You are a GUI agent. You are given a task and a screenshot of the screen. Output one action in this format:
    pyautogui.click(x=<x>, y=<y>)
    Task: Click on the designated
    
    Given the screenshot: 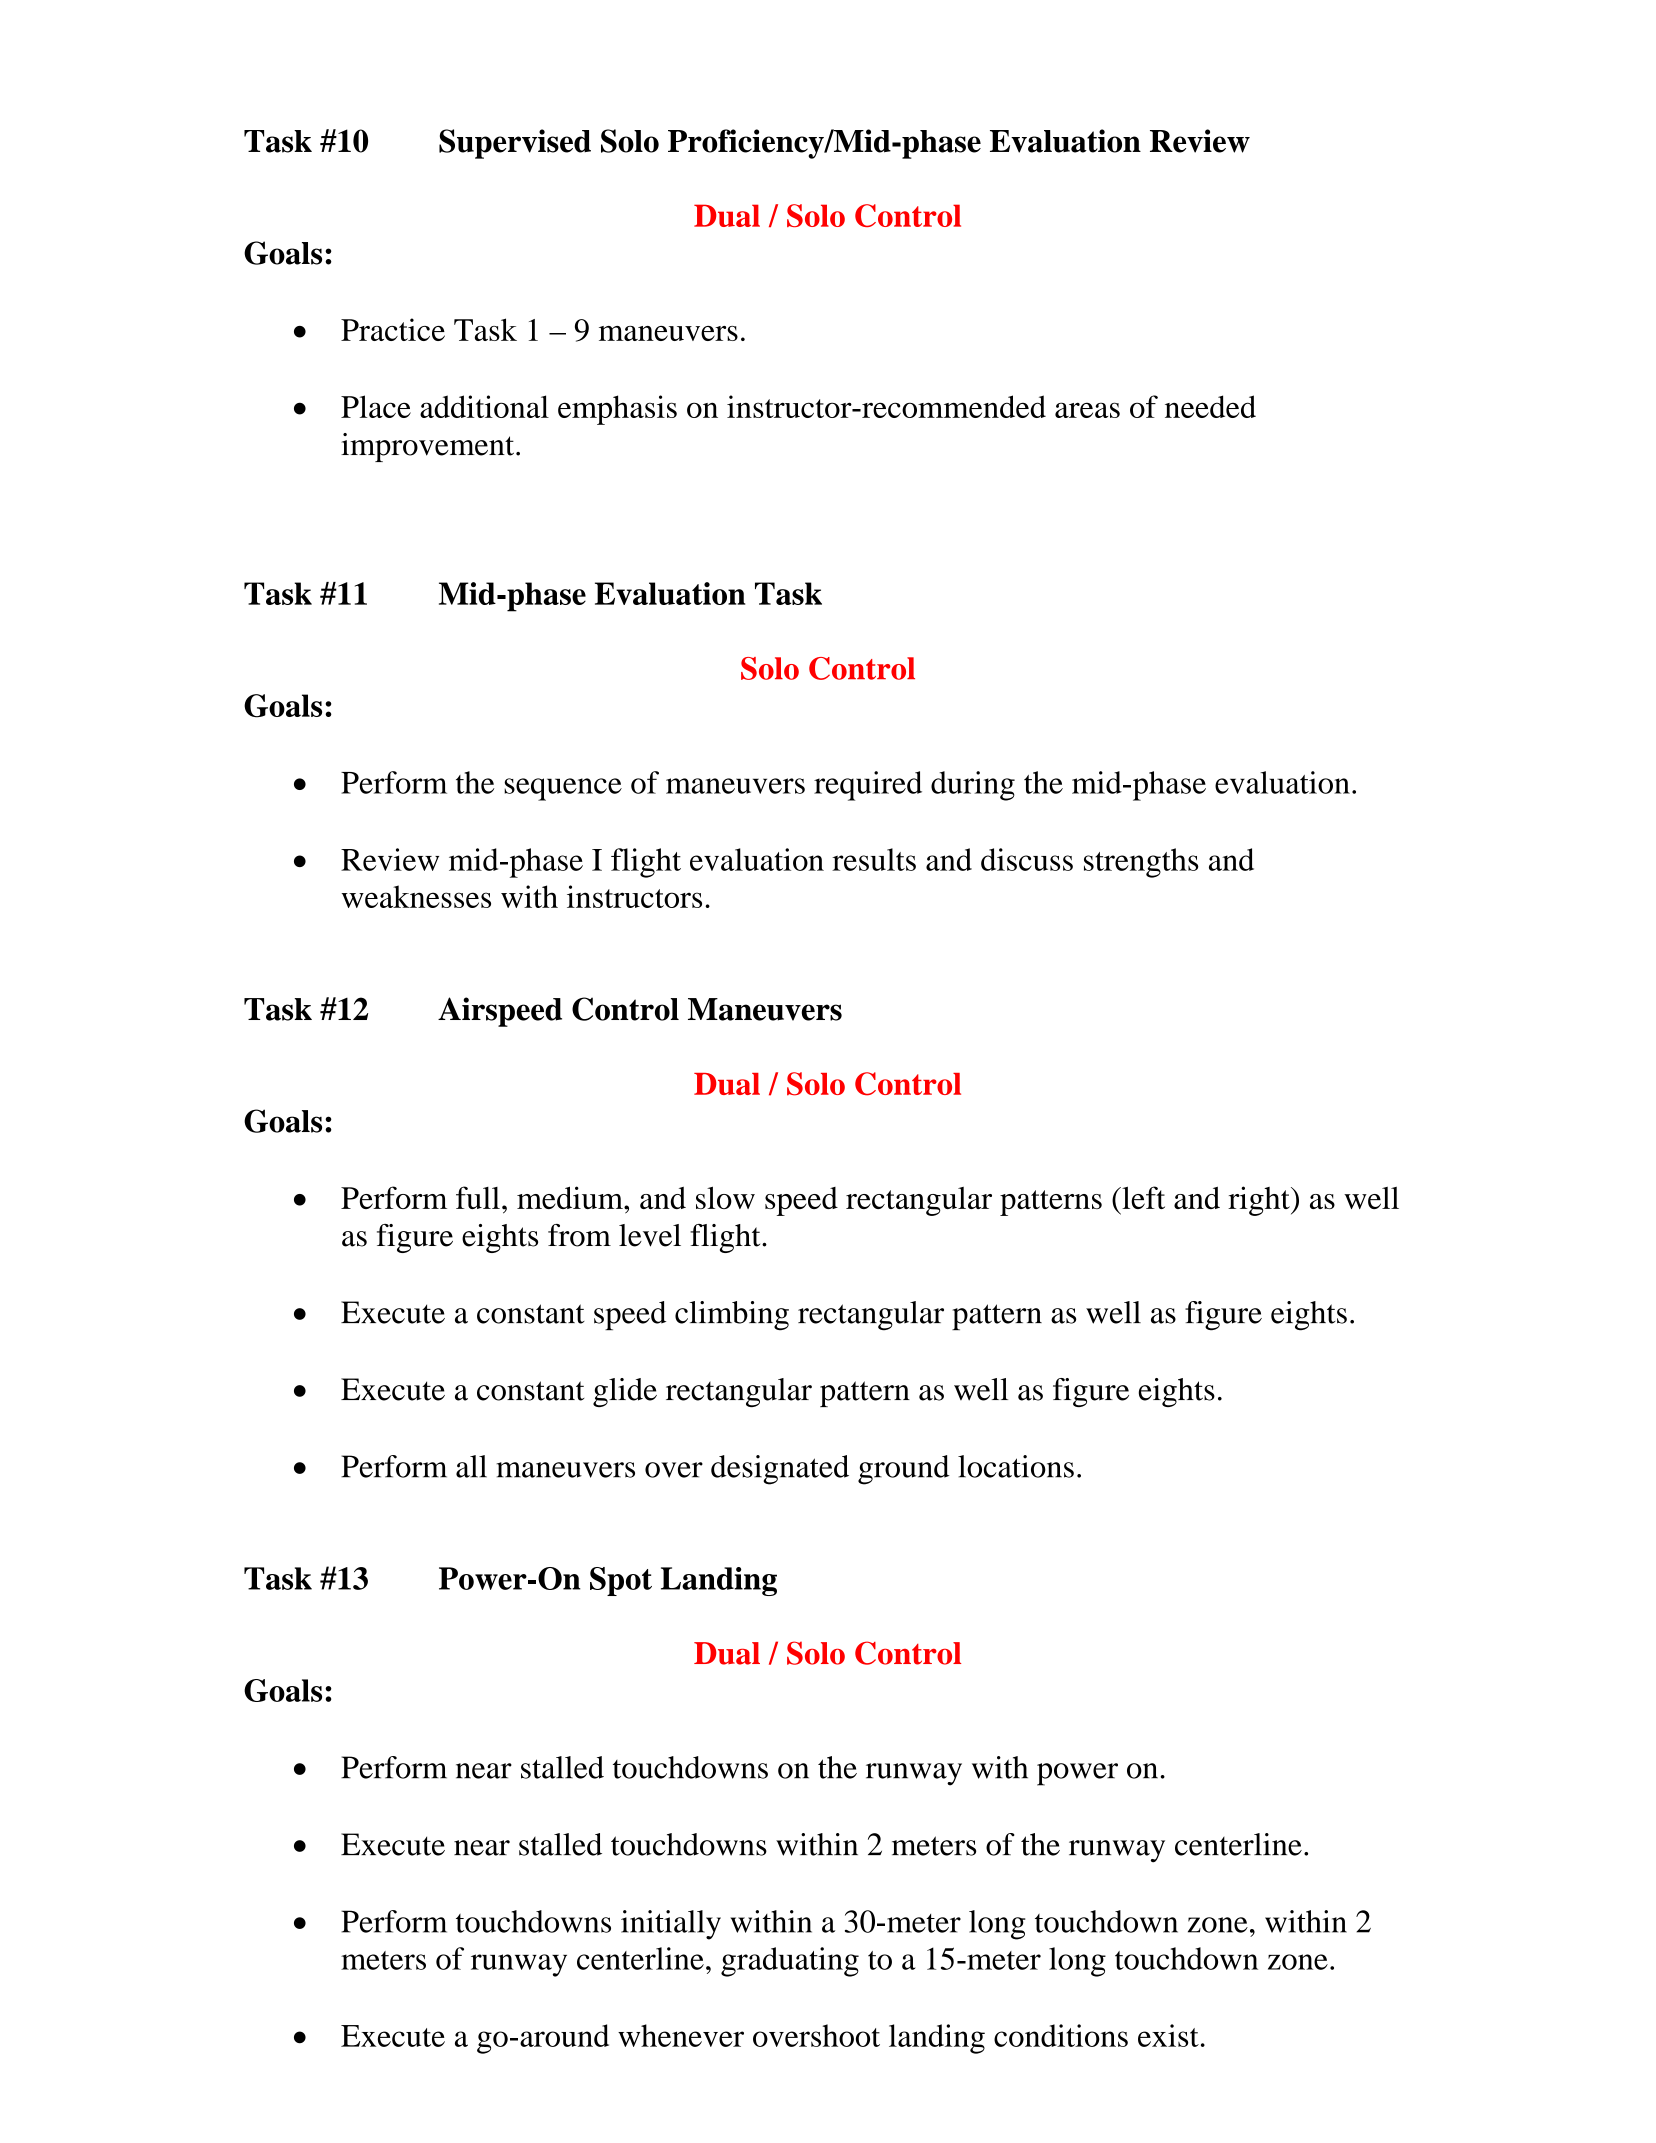 What is the action you would take?
    pyautogui.click(x=780, y=1470)
